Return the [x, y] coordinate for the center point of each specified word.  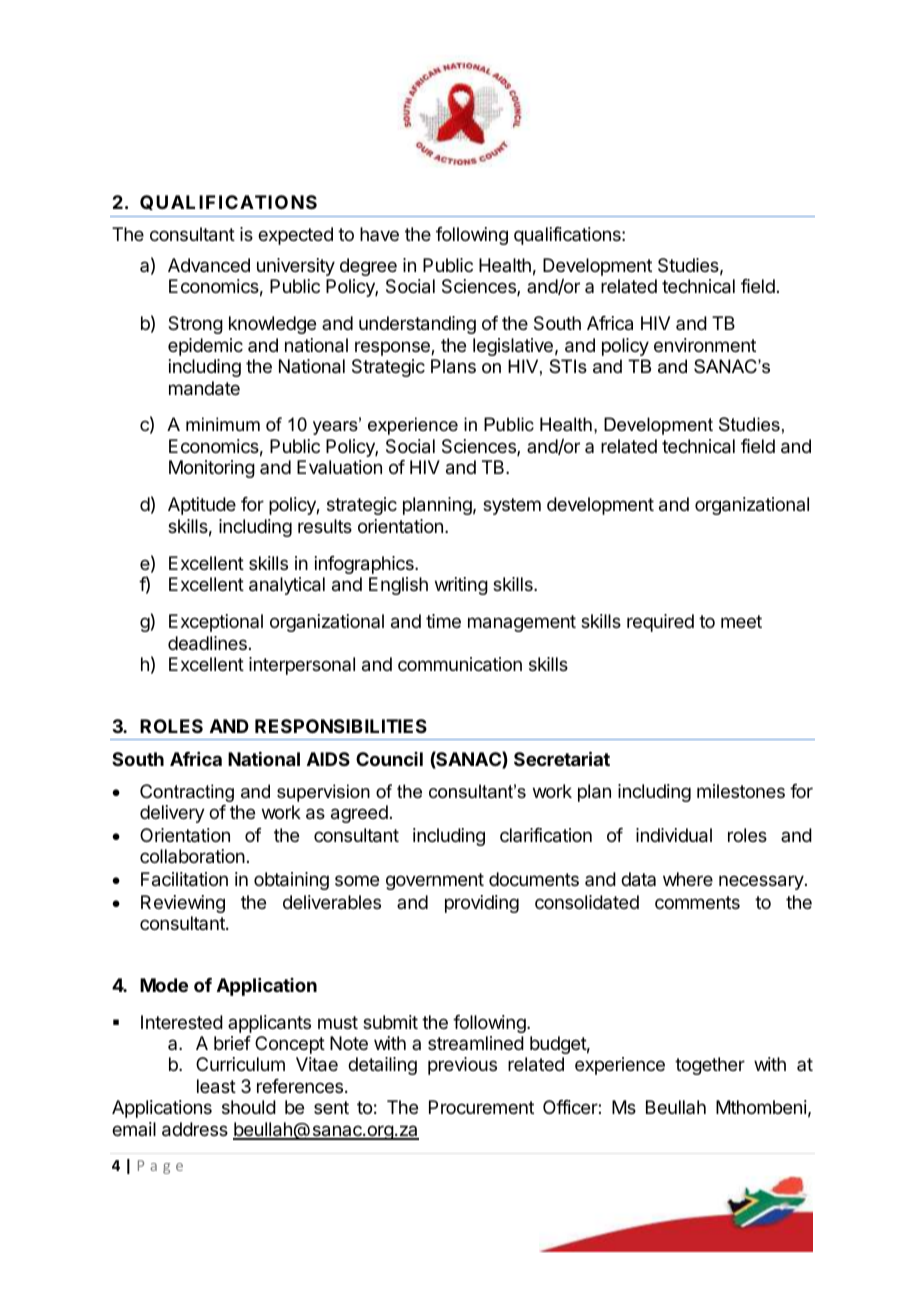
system [512, 506]
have [379, 234]
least [216, 1086]
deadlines [207, 643]
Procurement [481, 1107]
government [435, 881]
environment [705, 345]
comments [697, 902]
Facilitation [184, 879]
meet [741, 621]
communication [460, 664]
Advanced [209, 265]
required [660, 623]
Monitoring [212, 469]
